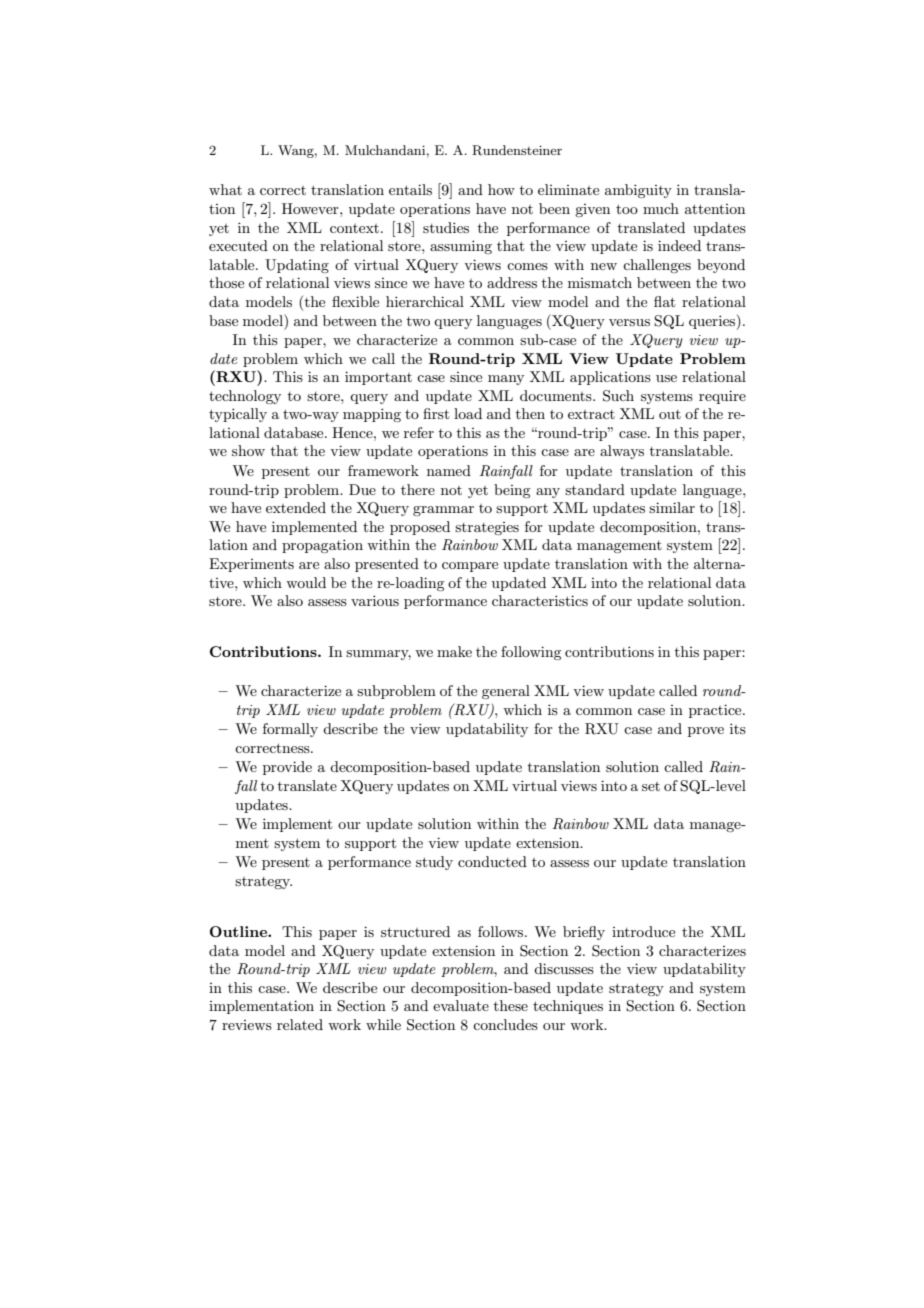 This screenshot has width=924, height=1308. Describe the element at coordinates (306, 582) in the screenshot. I see `would` at that location.
